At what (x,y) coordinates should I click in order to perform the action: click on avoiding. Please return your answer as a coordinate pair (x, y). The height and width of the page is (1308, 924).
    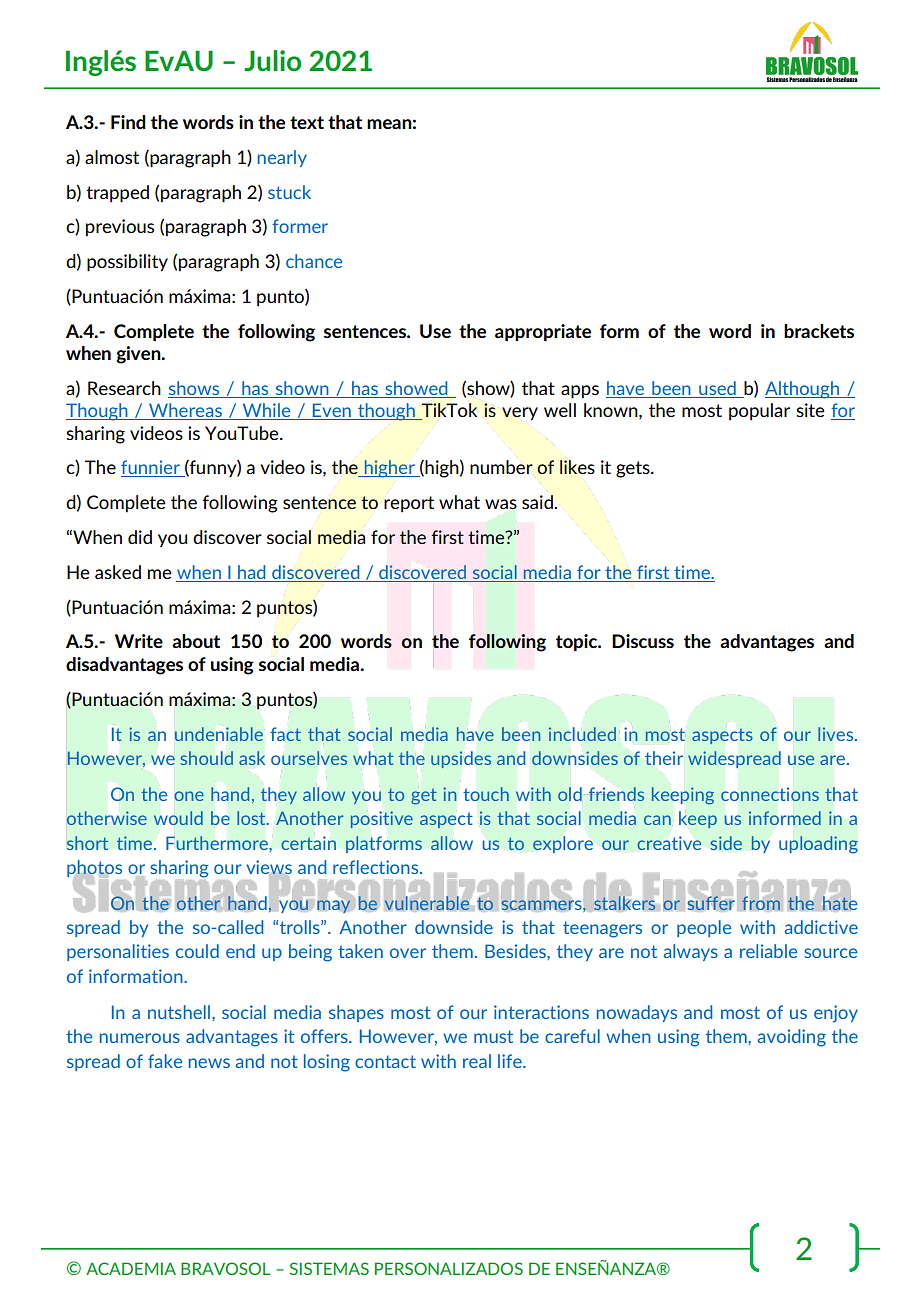
    Looking at the image, I should click on (792, 1038).
